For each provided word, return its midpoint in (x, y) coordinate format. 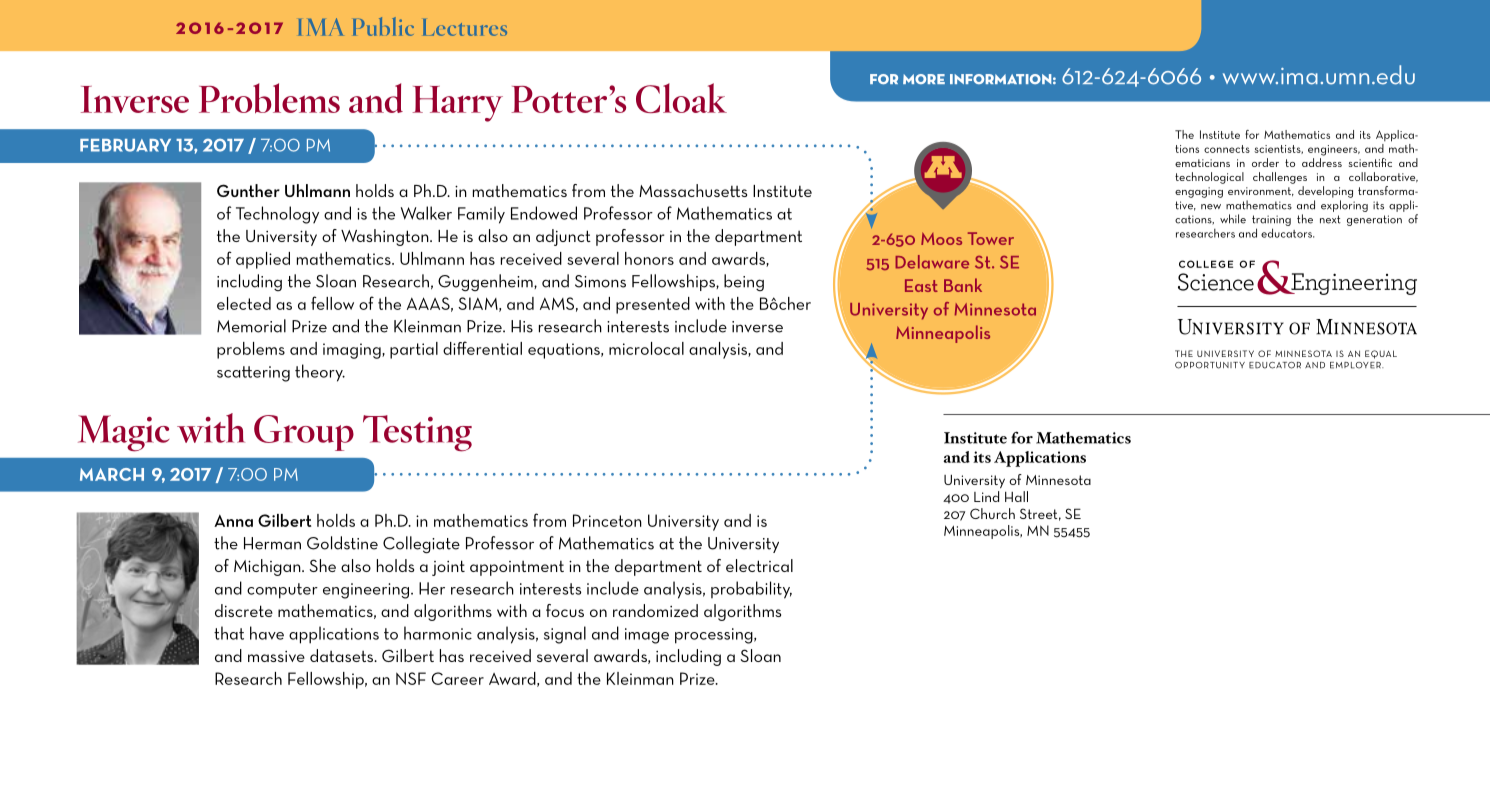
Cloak (681, 98)
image (647, 636)
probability (751, 590)
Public (383, 26)
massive (276, 656)
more (924, 79)
